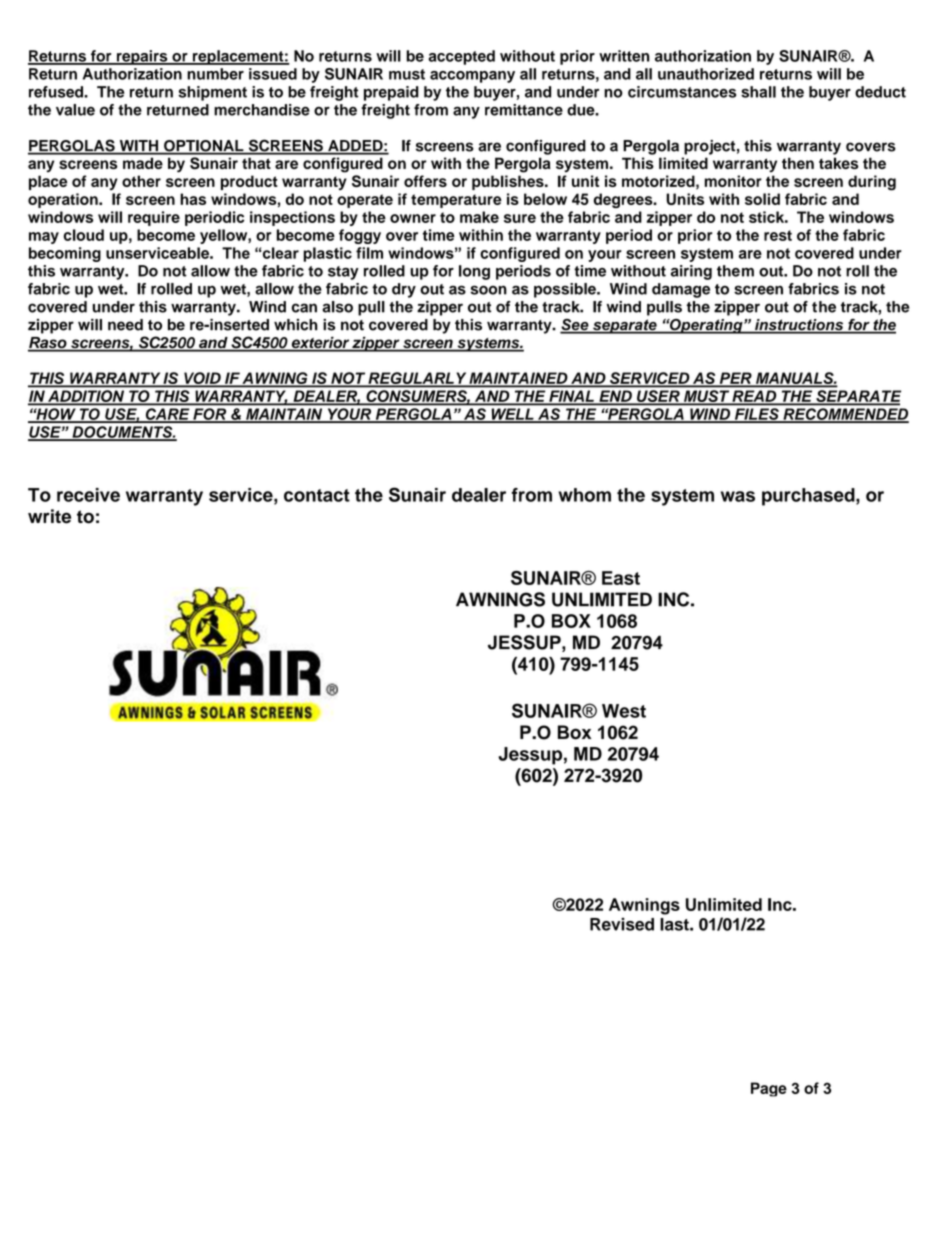 The width and height of the image is (952, 1233). What do you see at coordinates (472, 77) in the image?
I see `accompany` at bounding box center [472, 77].
